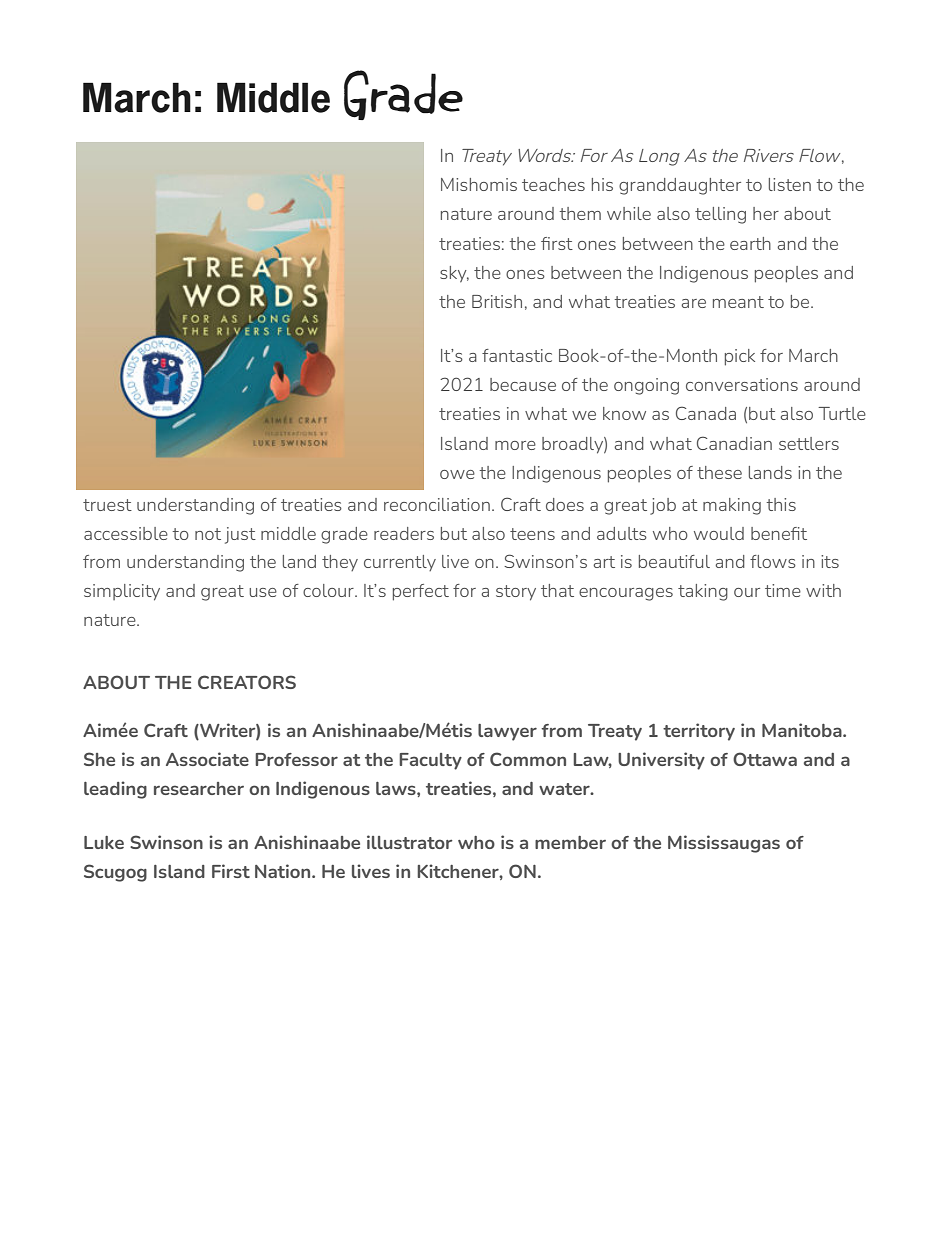 The image size is (952, 1233). I want to click on truest, so click(107, 505).
